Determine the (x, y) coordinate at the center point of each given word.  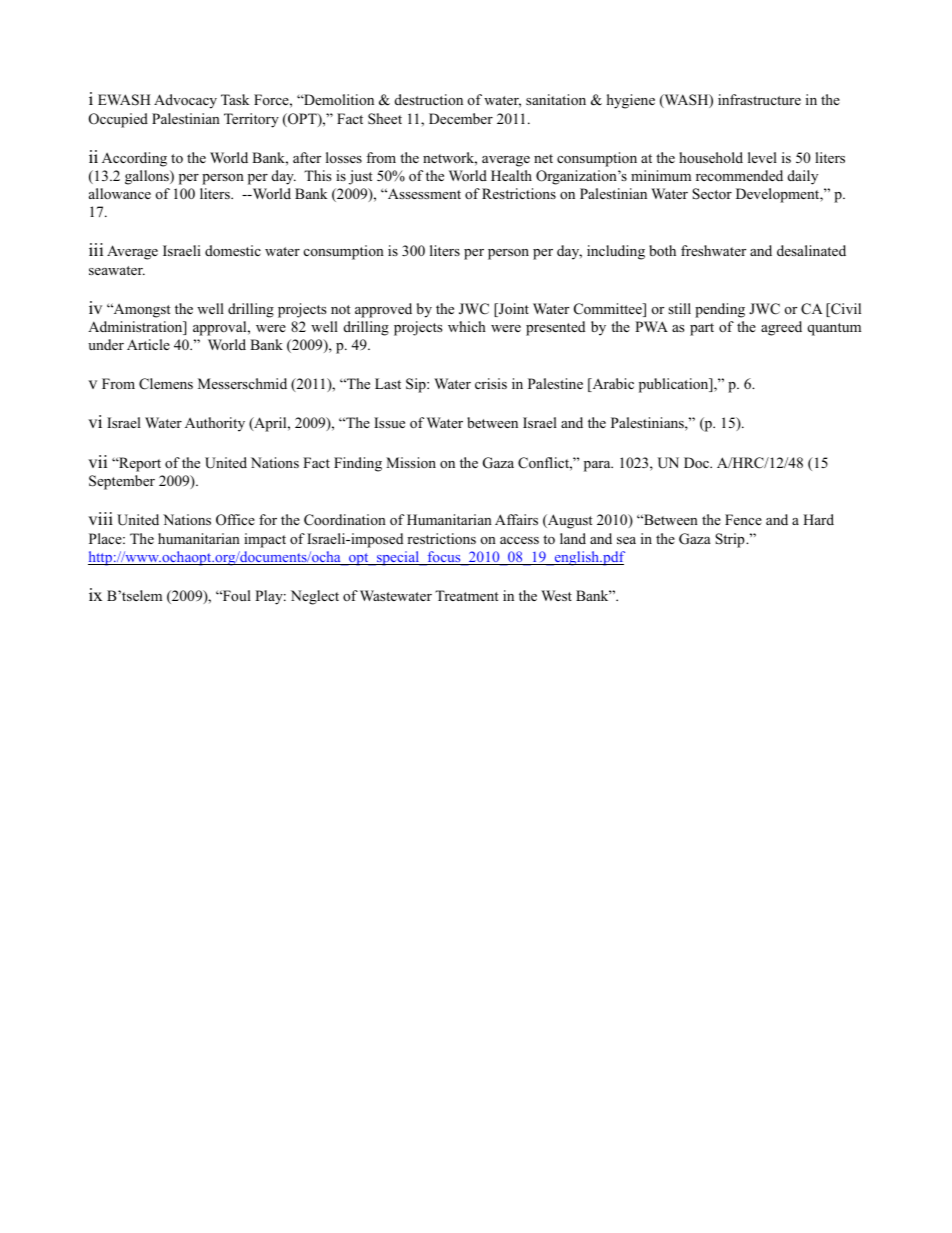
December (461, 118)
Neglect (315, 597)
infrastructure (759, 99)
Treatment (467, 595)
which (467, 326)
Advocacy (185, 101)
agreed (781, 328)
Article (148, 344)
